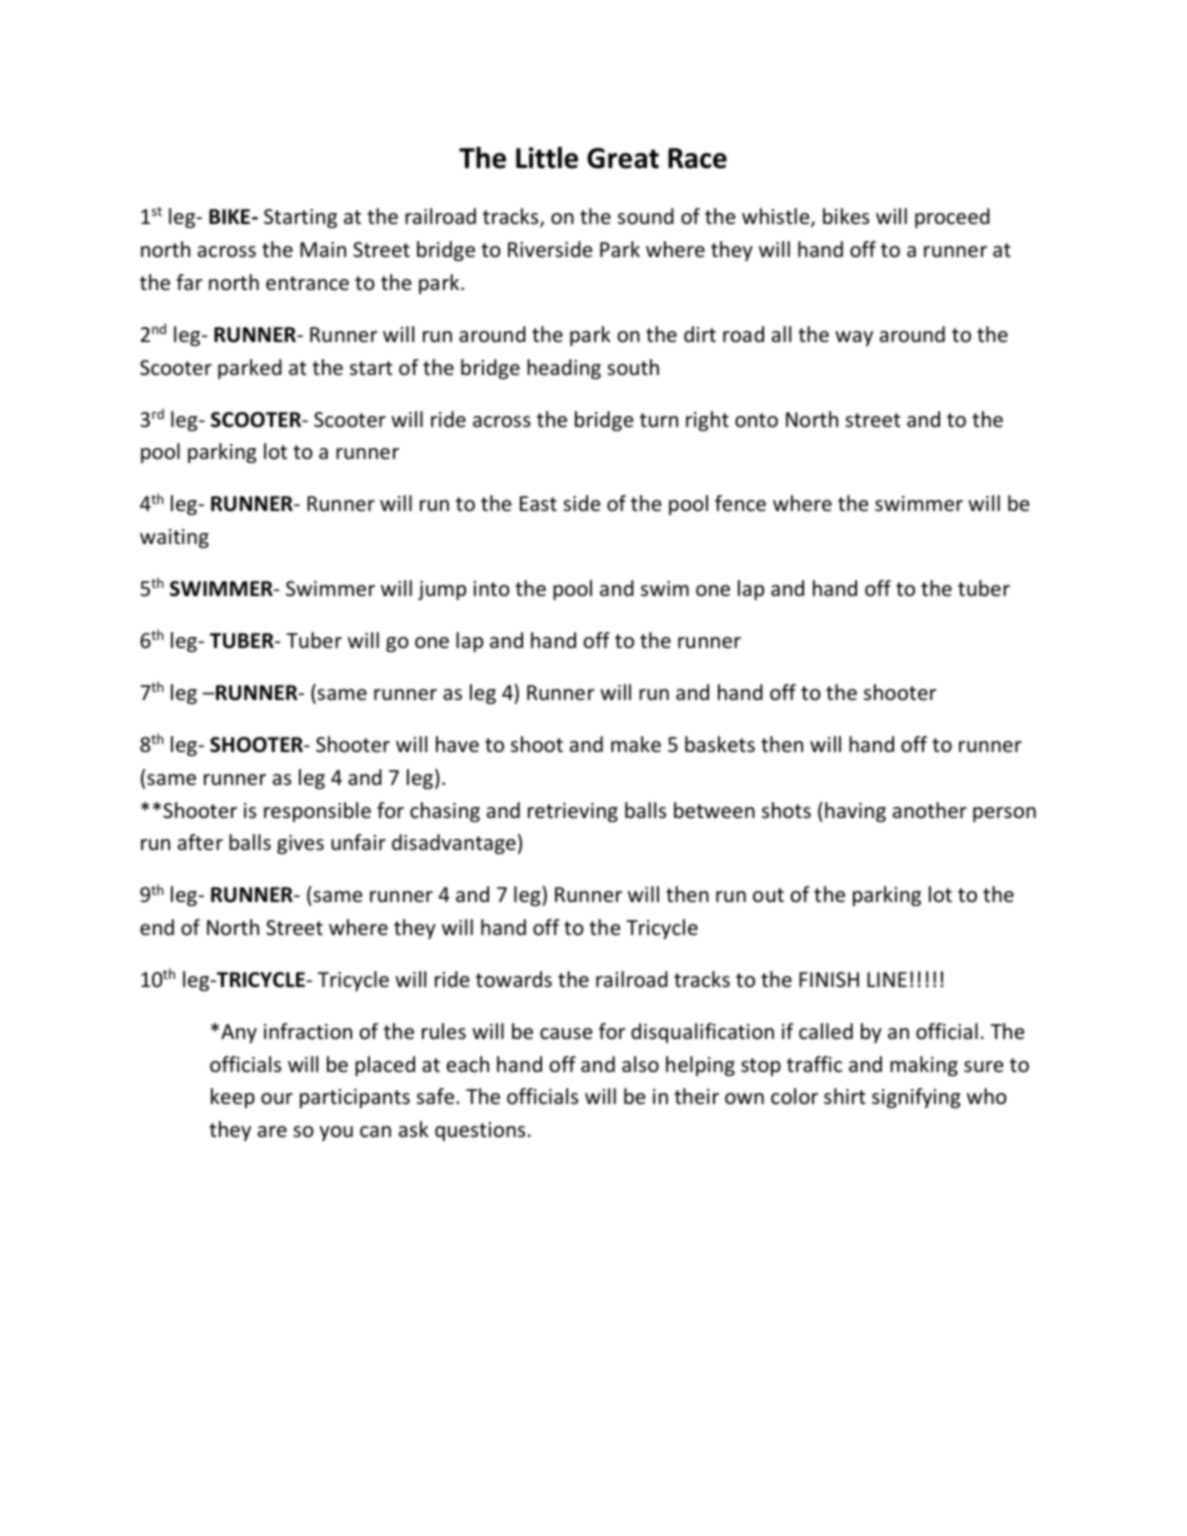  What do you see at coordinates (740, 503) in the screenshot?
I see `fence` at bounding box center [740, 503].
